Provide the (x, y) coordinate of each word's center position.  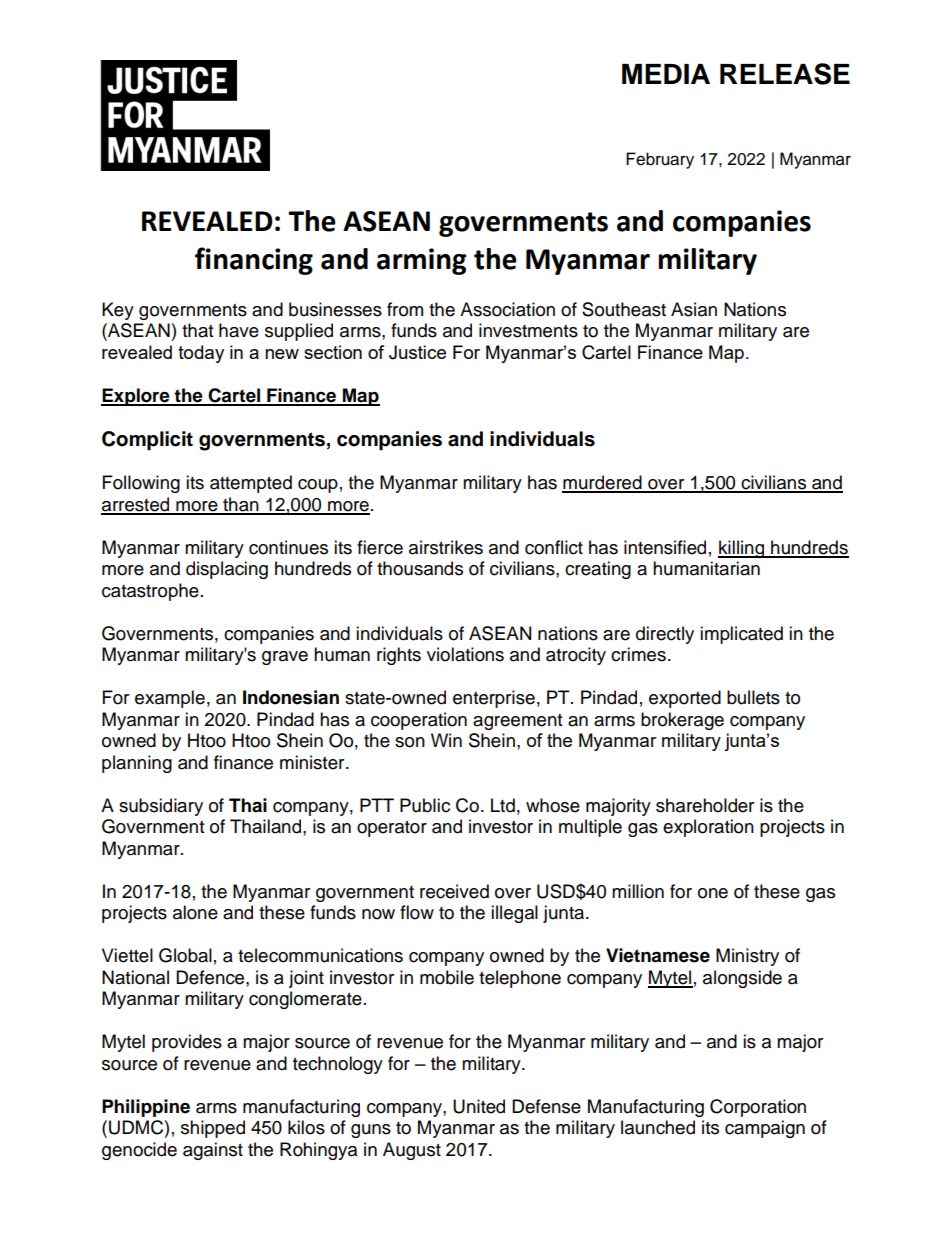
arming (422, 261)
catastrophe (150, 592)
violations (465, 654)
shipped (213, 1129)
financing (254, 261)
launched (658, 1127)
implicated (741, 635)
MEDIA (666, 74)
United (479, 1106)
